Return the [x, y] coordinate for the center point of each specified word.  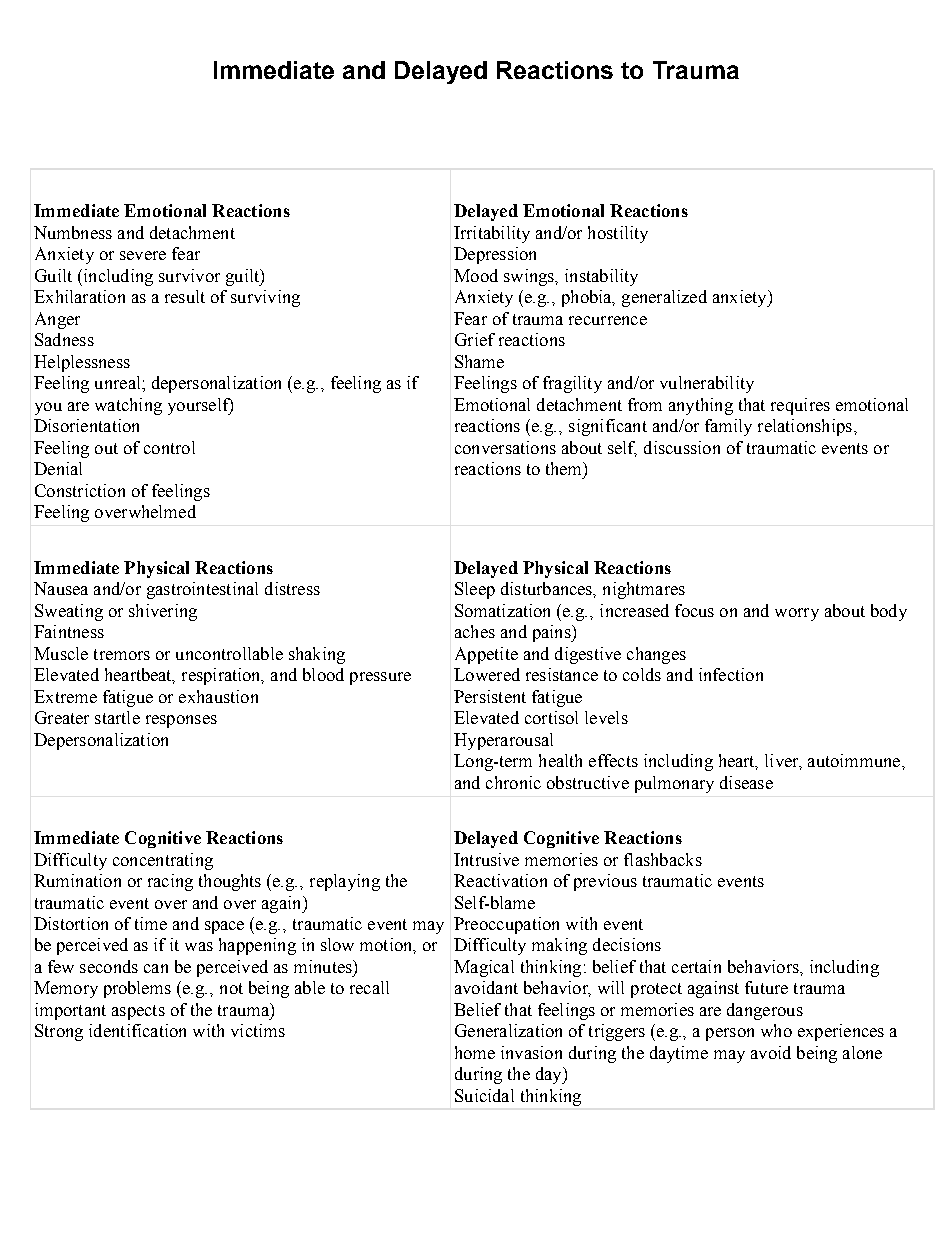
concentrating [163, 861]
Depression [495, 255]
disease [746, 782]
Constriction [80, 490]
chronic [513, 782]
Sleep [475, 590]
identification [137, 1030]
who [776, 1030]
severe [143, 255]
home [475, 1052]
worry [797, 614]
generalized [664, 298]
